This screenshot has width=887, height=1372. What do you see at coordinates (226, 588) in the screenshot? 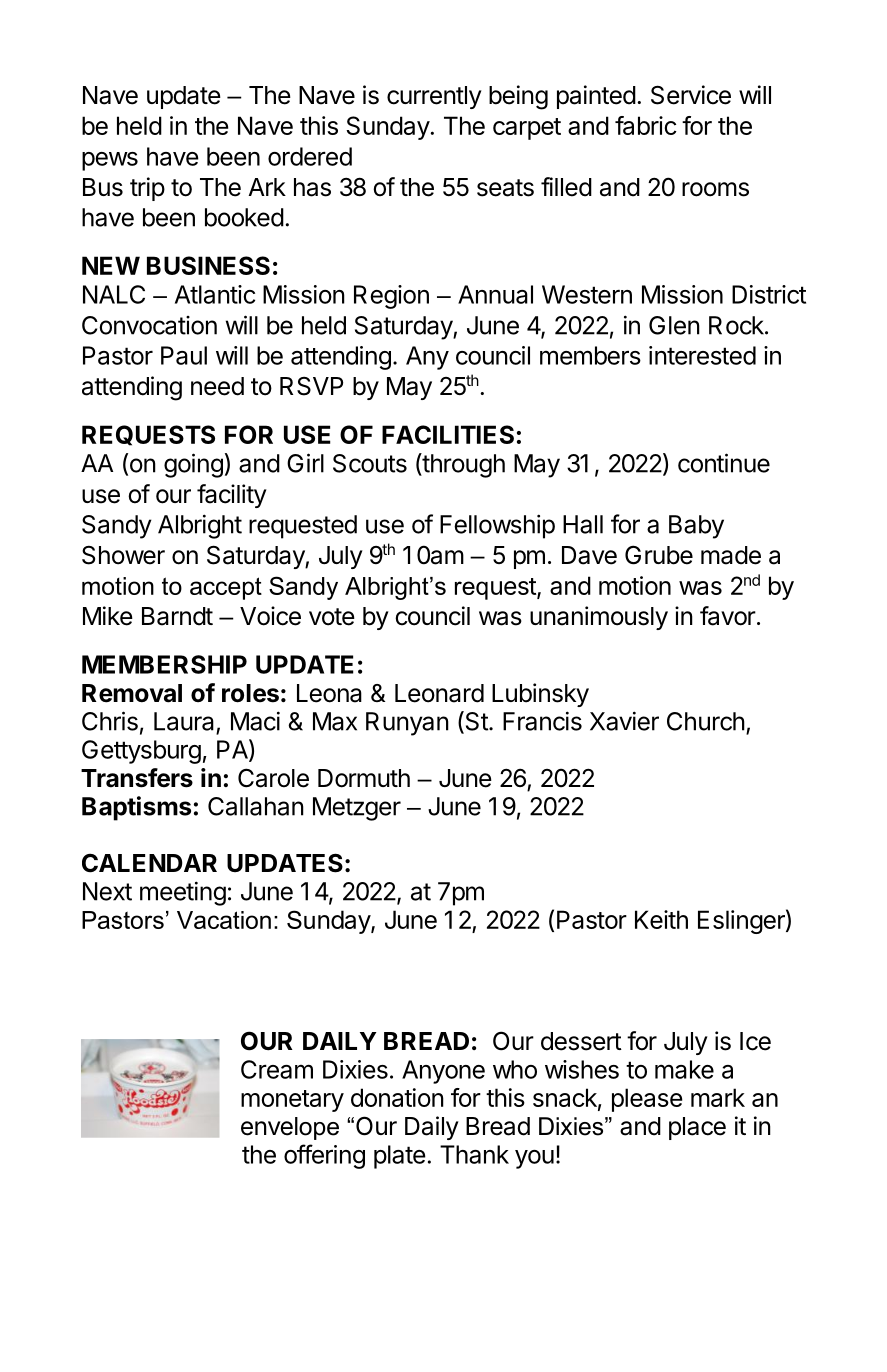
I see `accept` at bounding box center [226, 588].
